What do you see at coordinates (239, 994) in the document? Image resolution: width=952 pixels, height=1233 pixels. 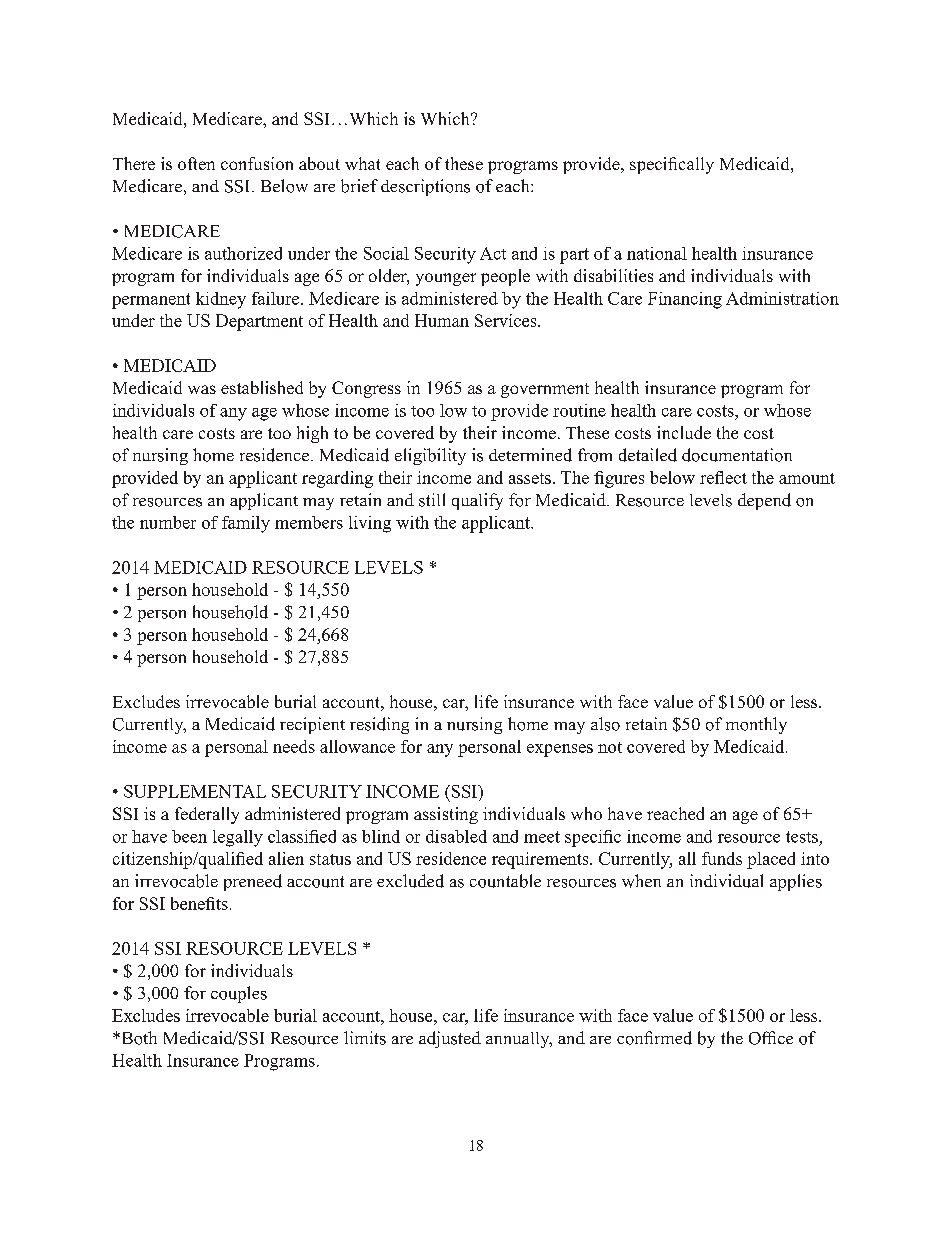 I see `couples` at bounding box center [239, 994].
